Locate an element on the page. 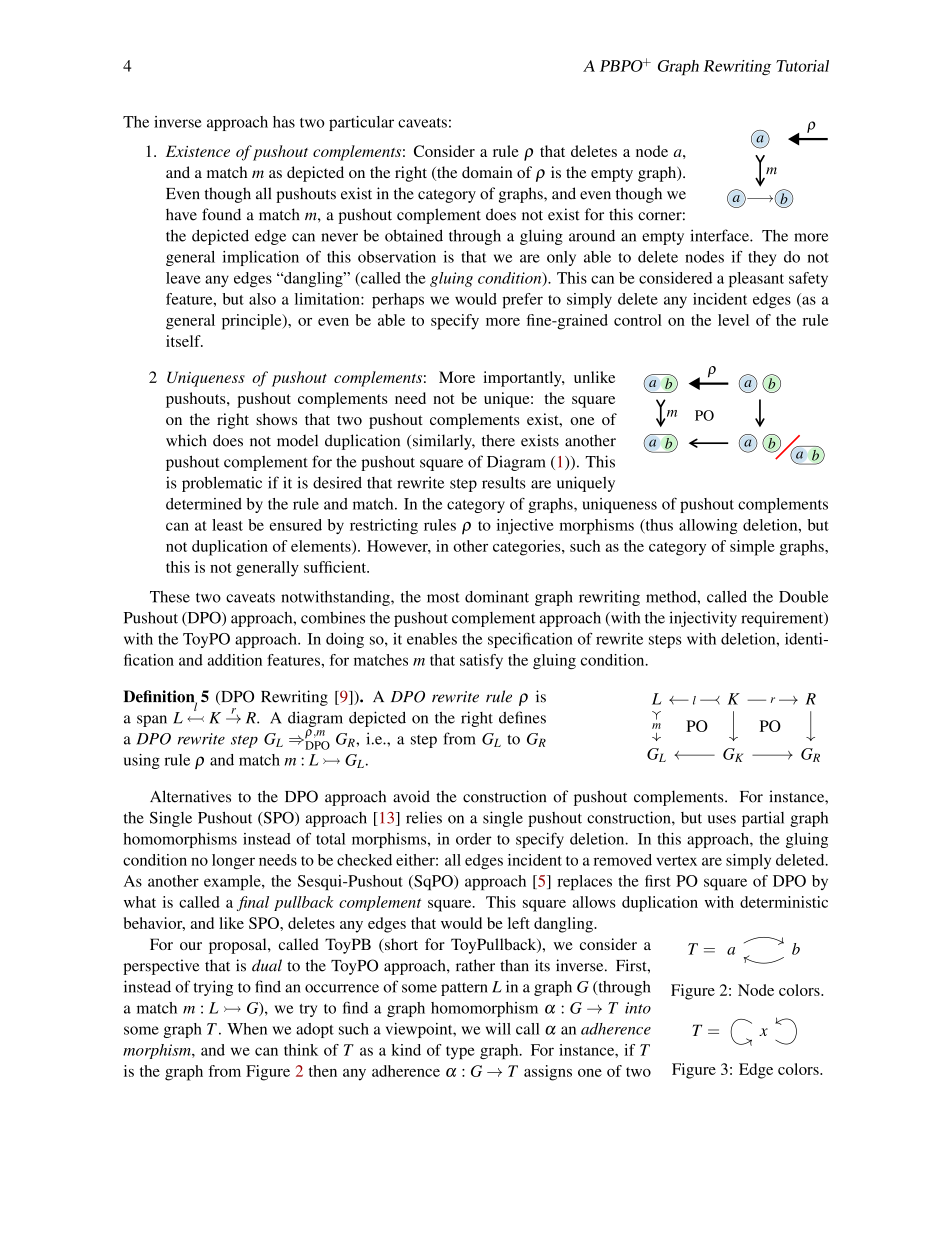 Image resolution: width=952 pixels, height=1233 pixels. domain is located at coordinates (487, 172).
